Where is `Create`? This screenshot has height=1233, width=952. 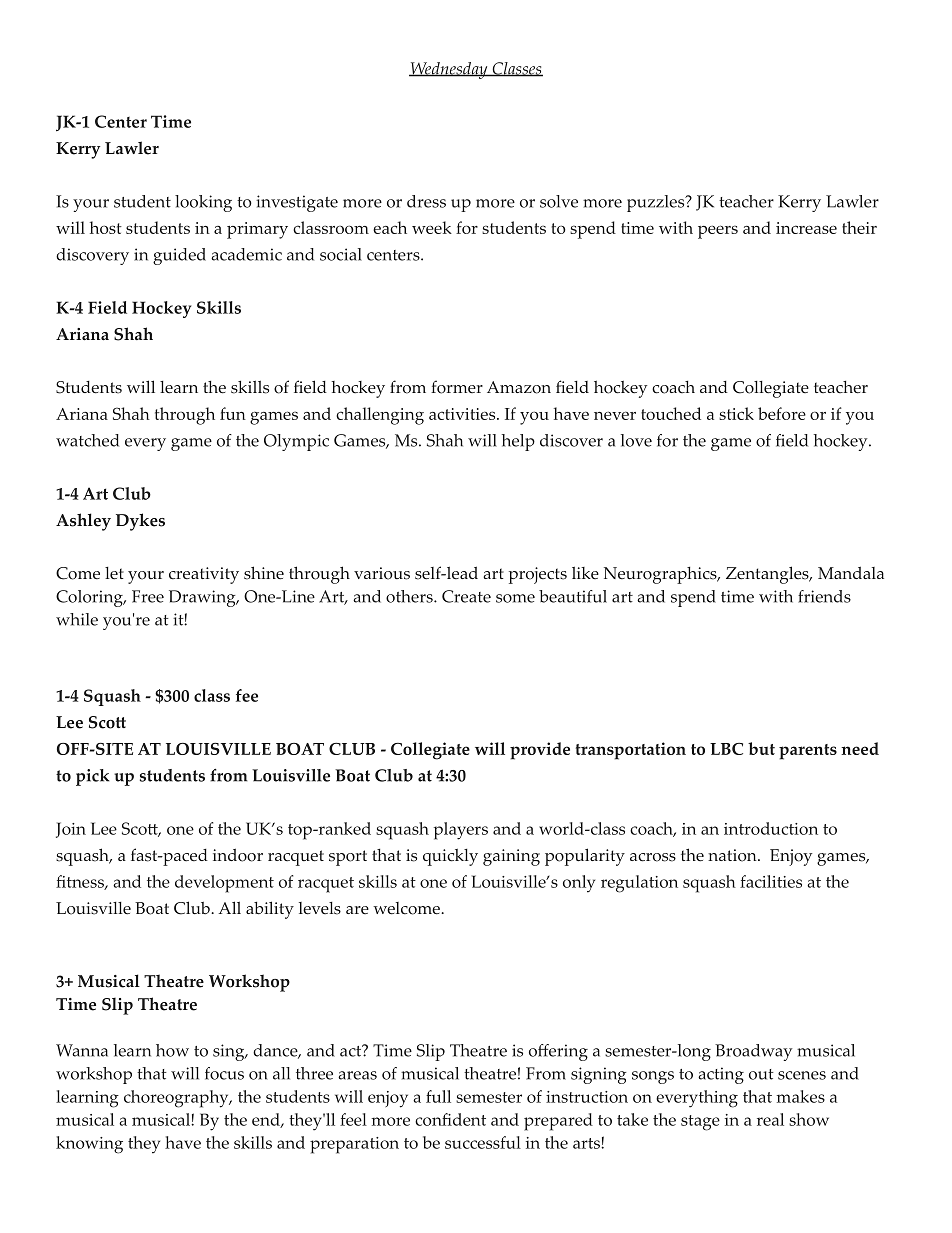 Create is located at coordinates (466, 596).
